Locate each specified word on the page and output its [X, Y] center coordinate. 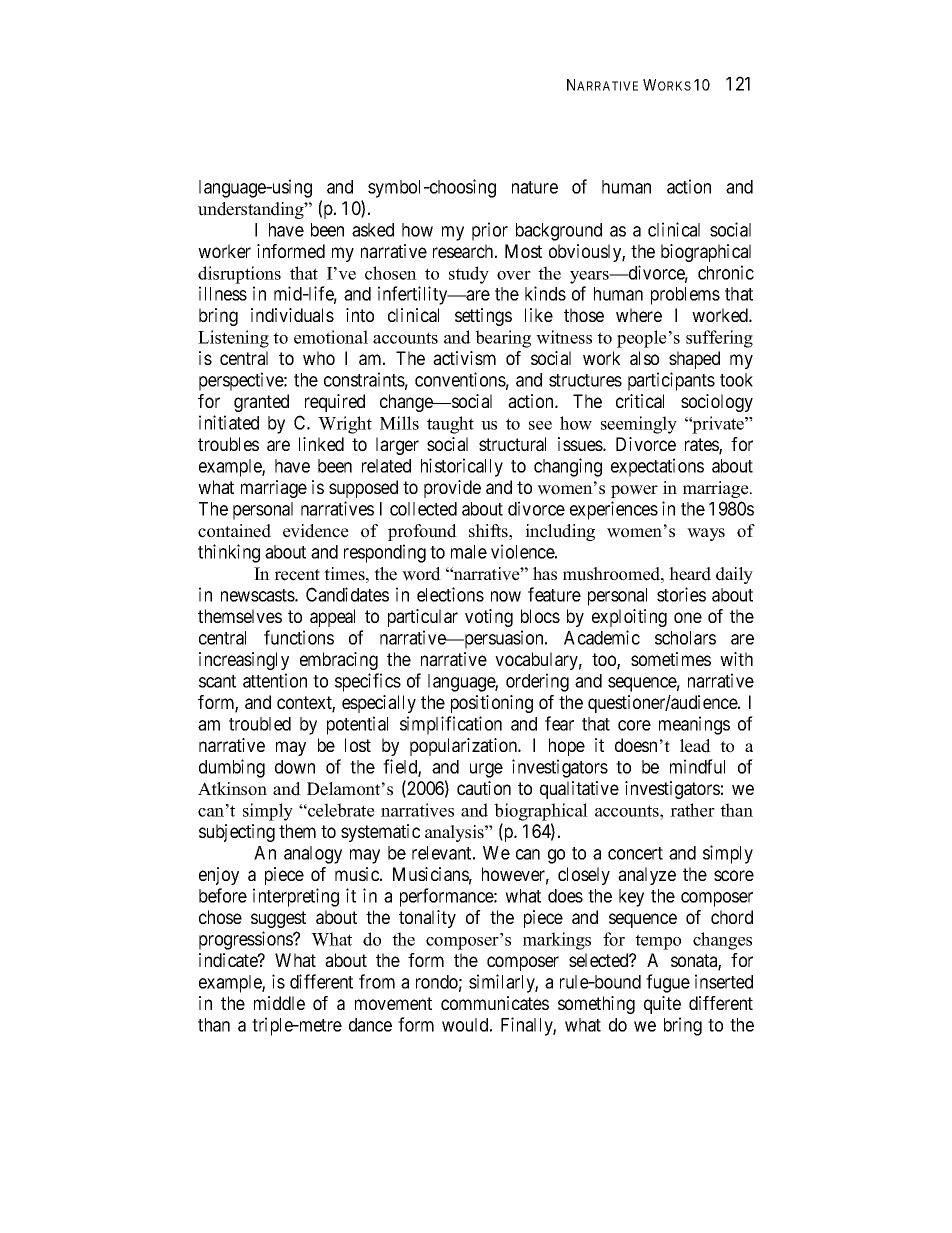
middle [279, 1003]
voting [489, 618]
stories [681, 594]
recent [297, 575]
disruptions [239, 275]
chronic [726, 272]
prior [490, 231]
